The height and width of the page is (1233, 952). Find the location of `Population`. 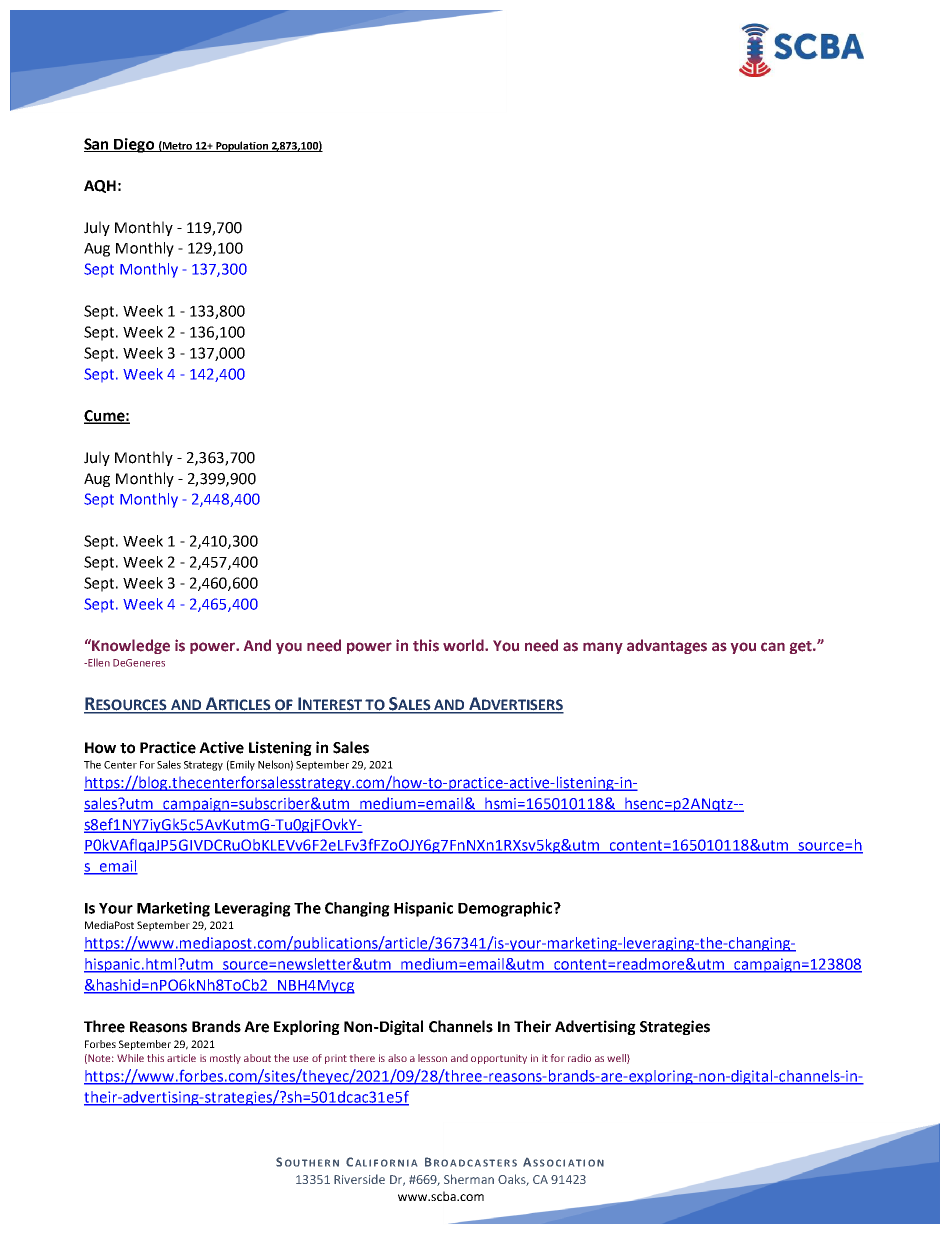

Population is located at coordinates (242, 146).
